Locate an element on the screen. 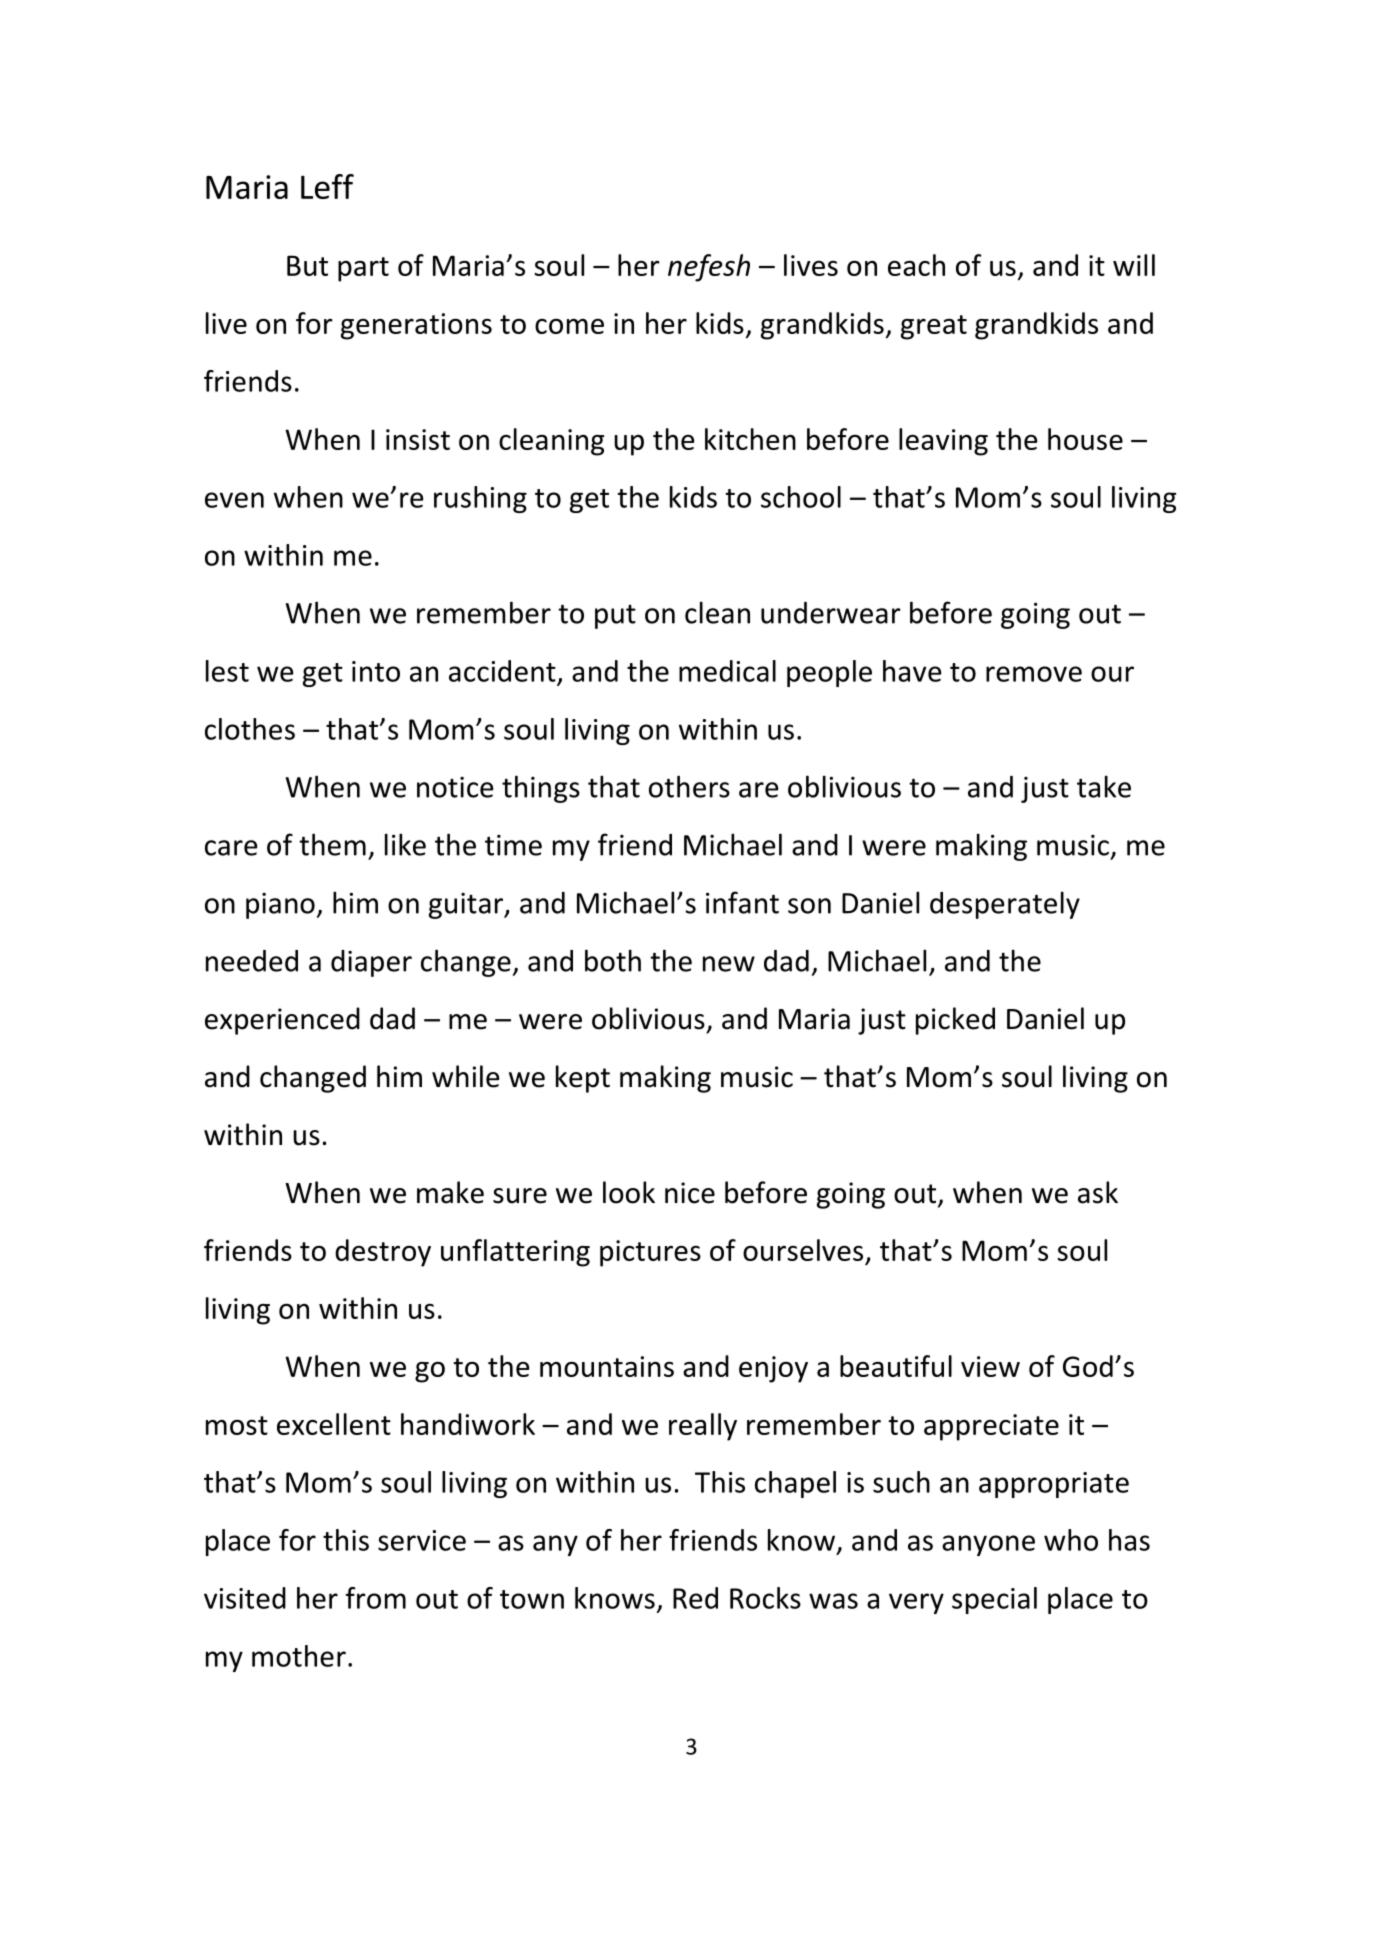 Image resolution: width=1383 pixels, height=1957 pixels. part is located at coordinates (363, 269).
